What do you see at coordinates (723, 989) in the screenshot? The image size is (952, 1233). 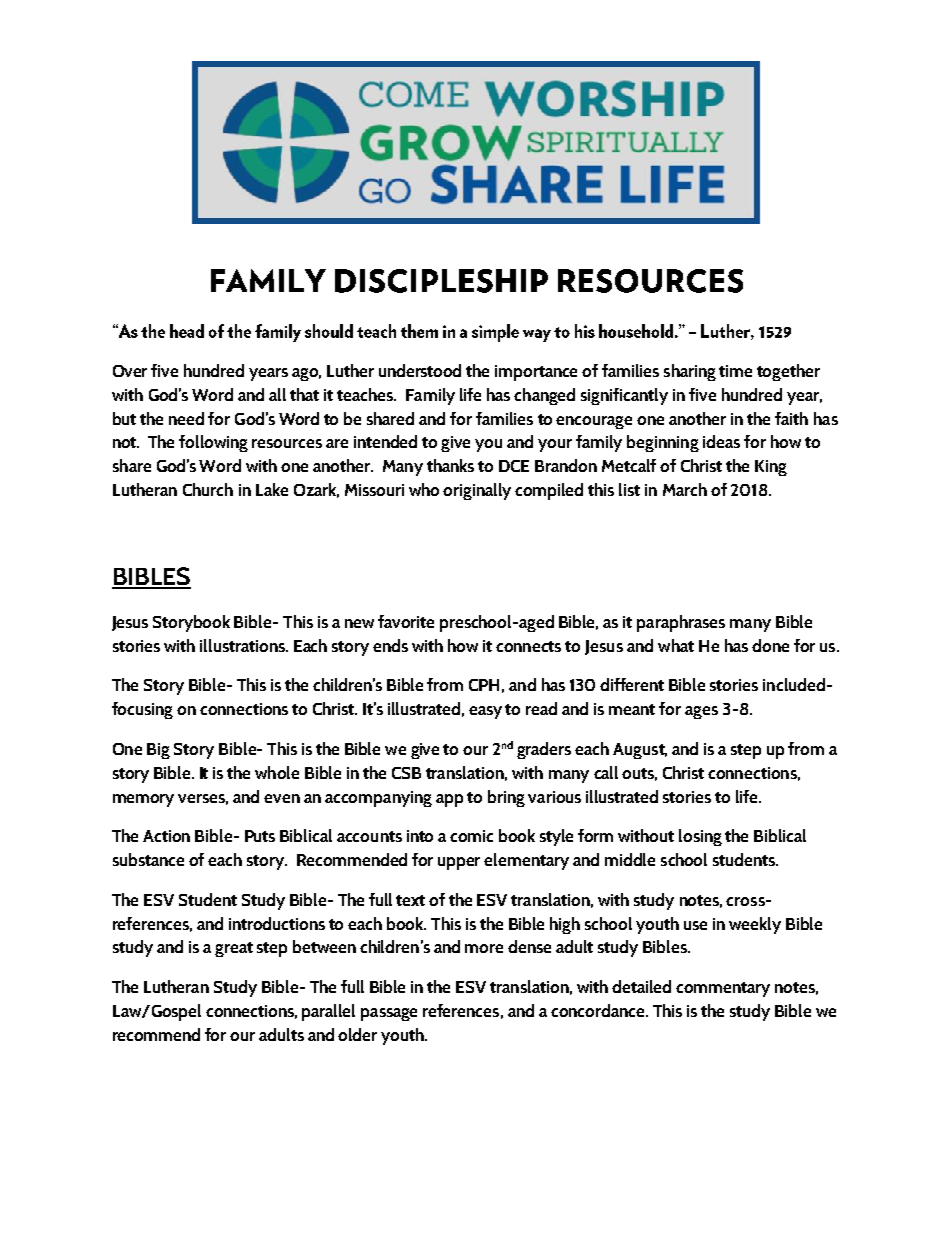 I see `commentary` at bounding box center [723, 989].
